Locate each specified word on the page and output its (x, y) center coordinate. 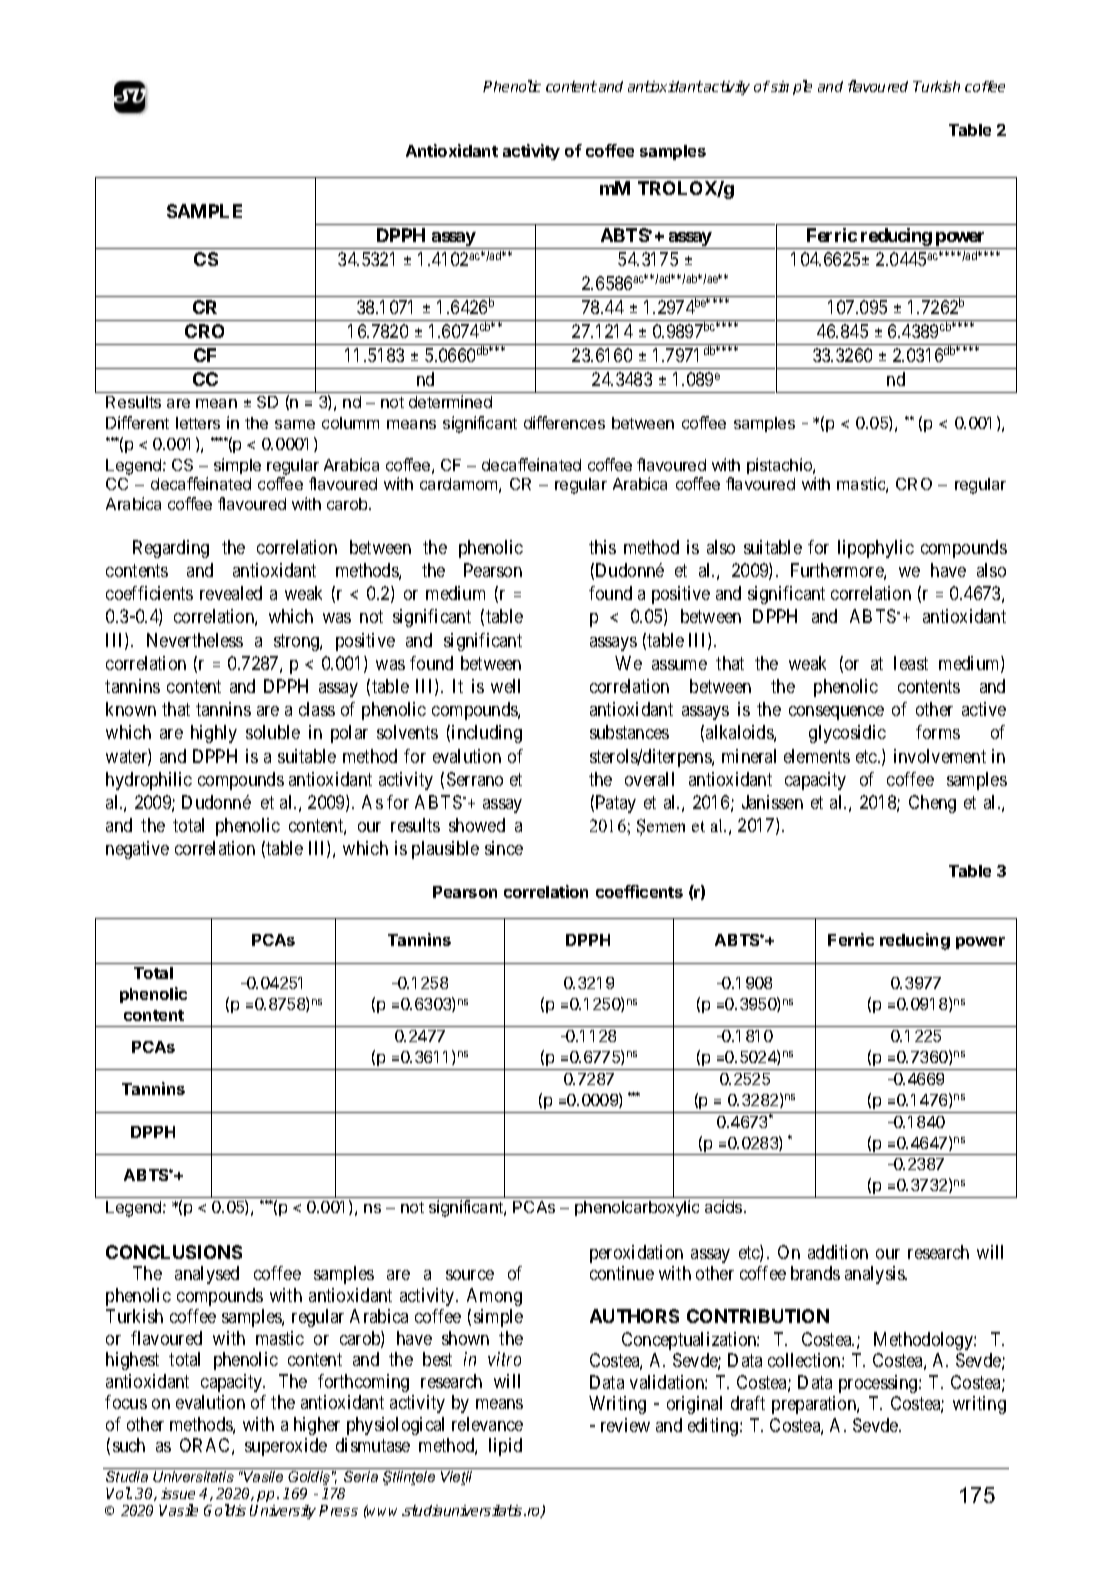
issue (178, 1493)
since (504, 848)
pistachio (780, 466)
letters (198, 423)
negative (137, 850)
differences (564, 422)
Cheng (932, 804)
